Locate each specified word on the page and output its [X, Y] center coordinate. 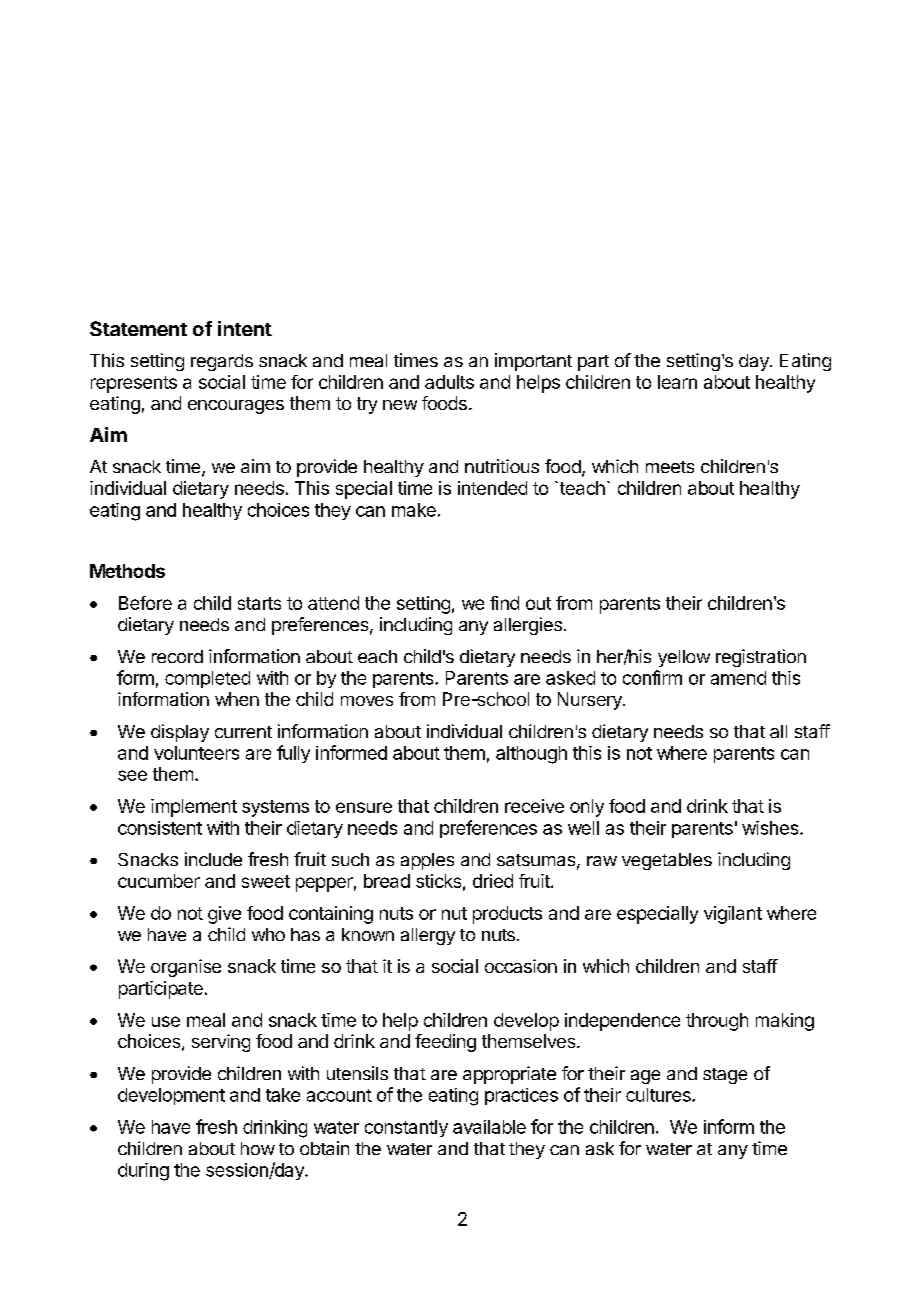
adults [449, 382]
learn [677, 382]
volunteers [196, 753]
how [258, 1148]
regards [222, 362]
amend [738, 678]
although [531, 755]
